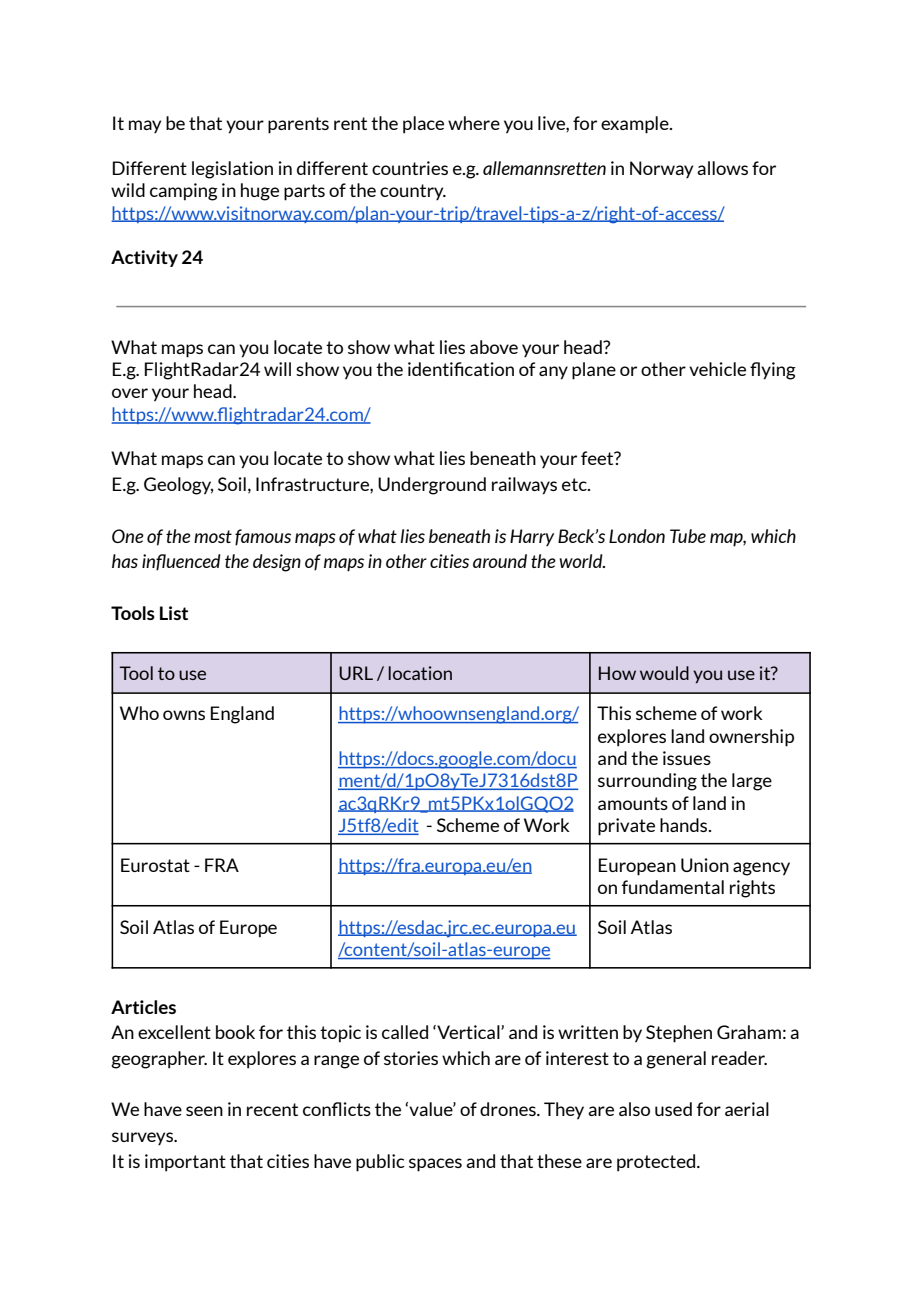 Image resolution: width=924 pixels, height=1307 pixels. Describe the element at coordinates (204, 1111) in the screenshot. I see `seen` at that location.
